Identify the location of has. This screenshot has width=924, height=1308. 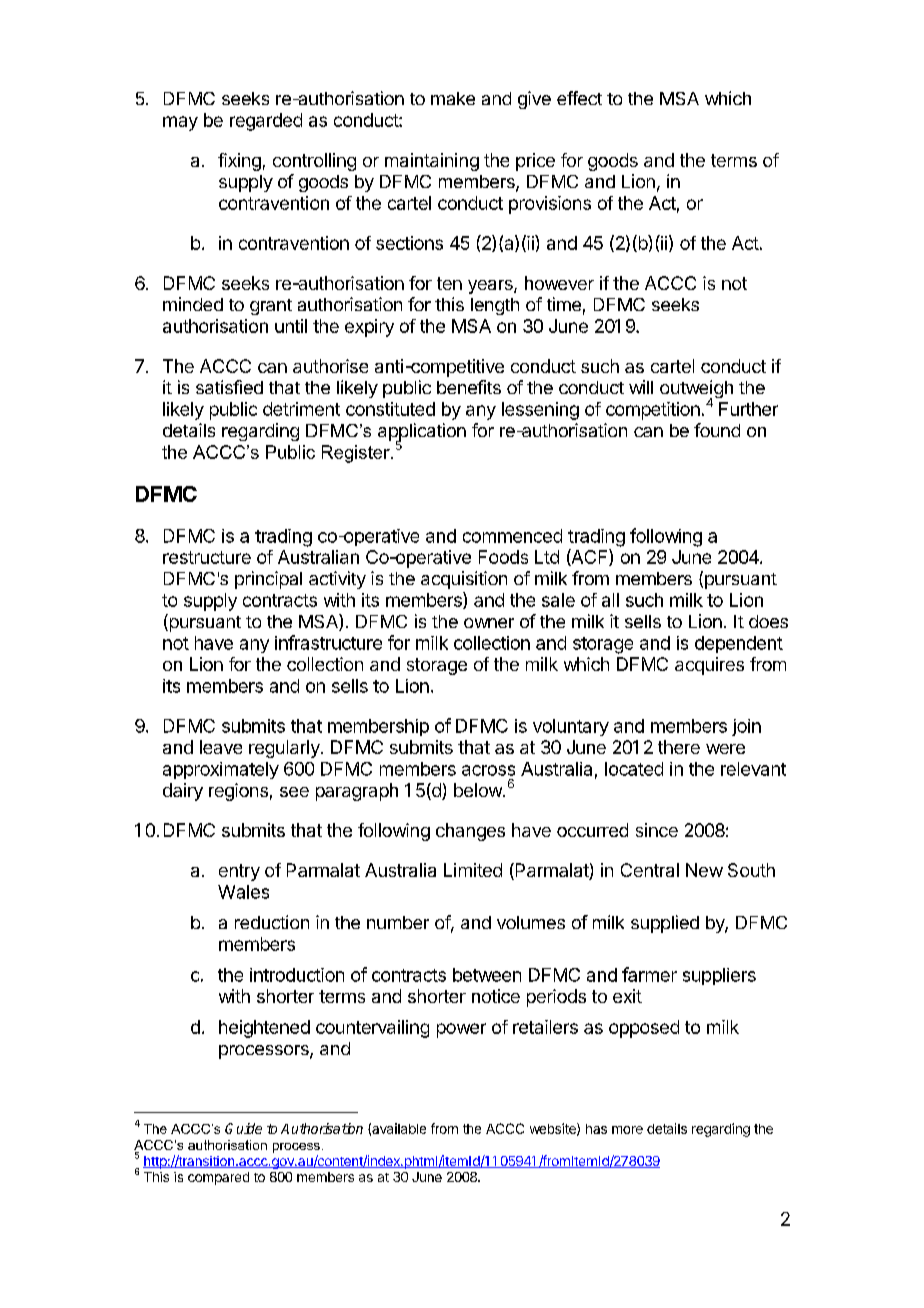
(596, 1129).
